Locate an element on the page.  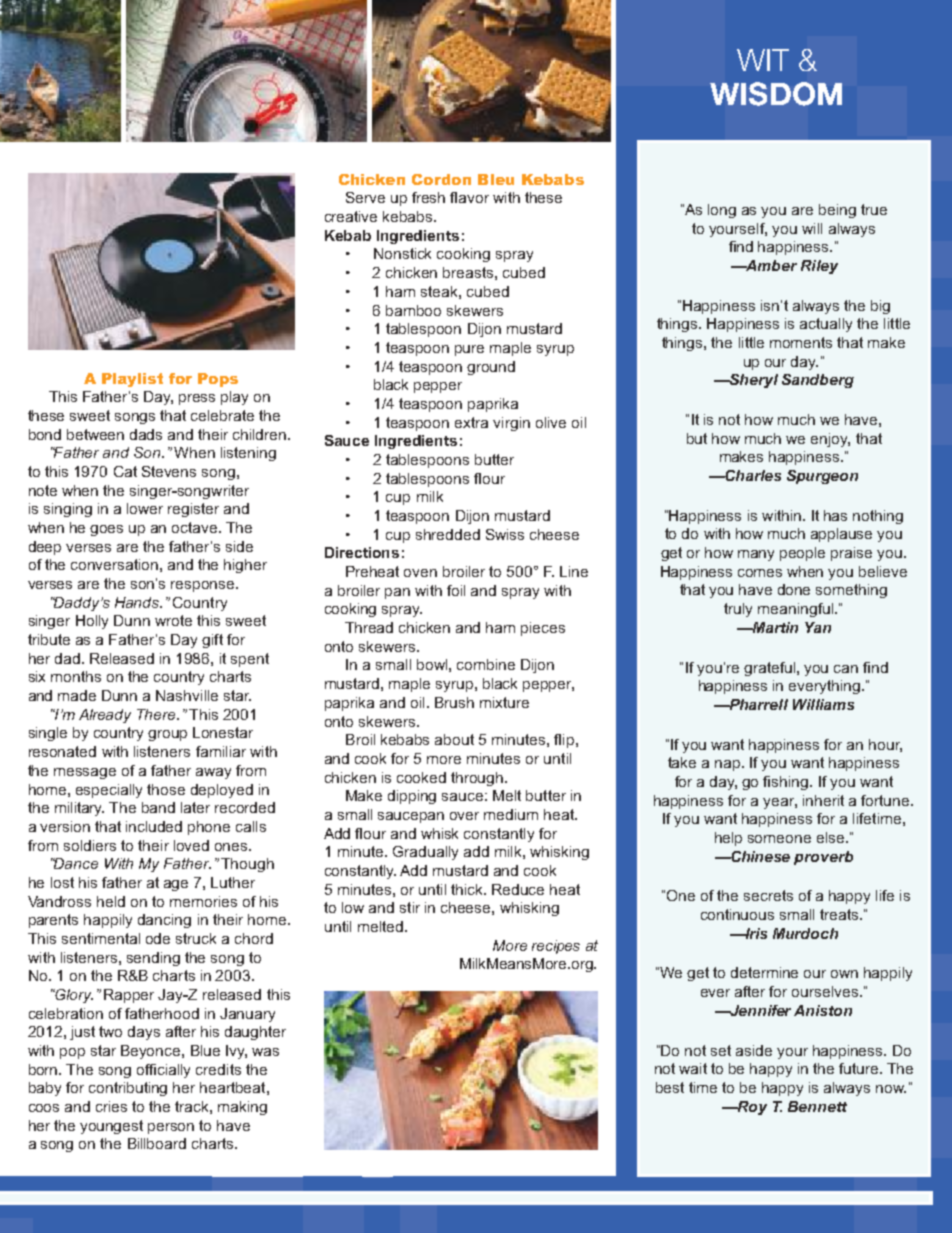
extra is located at coordinates (471, 422).
